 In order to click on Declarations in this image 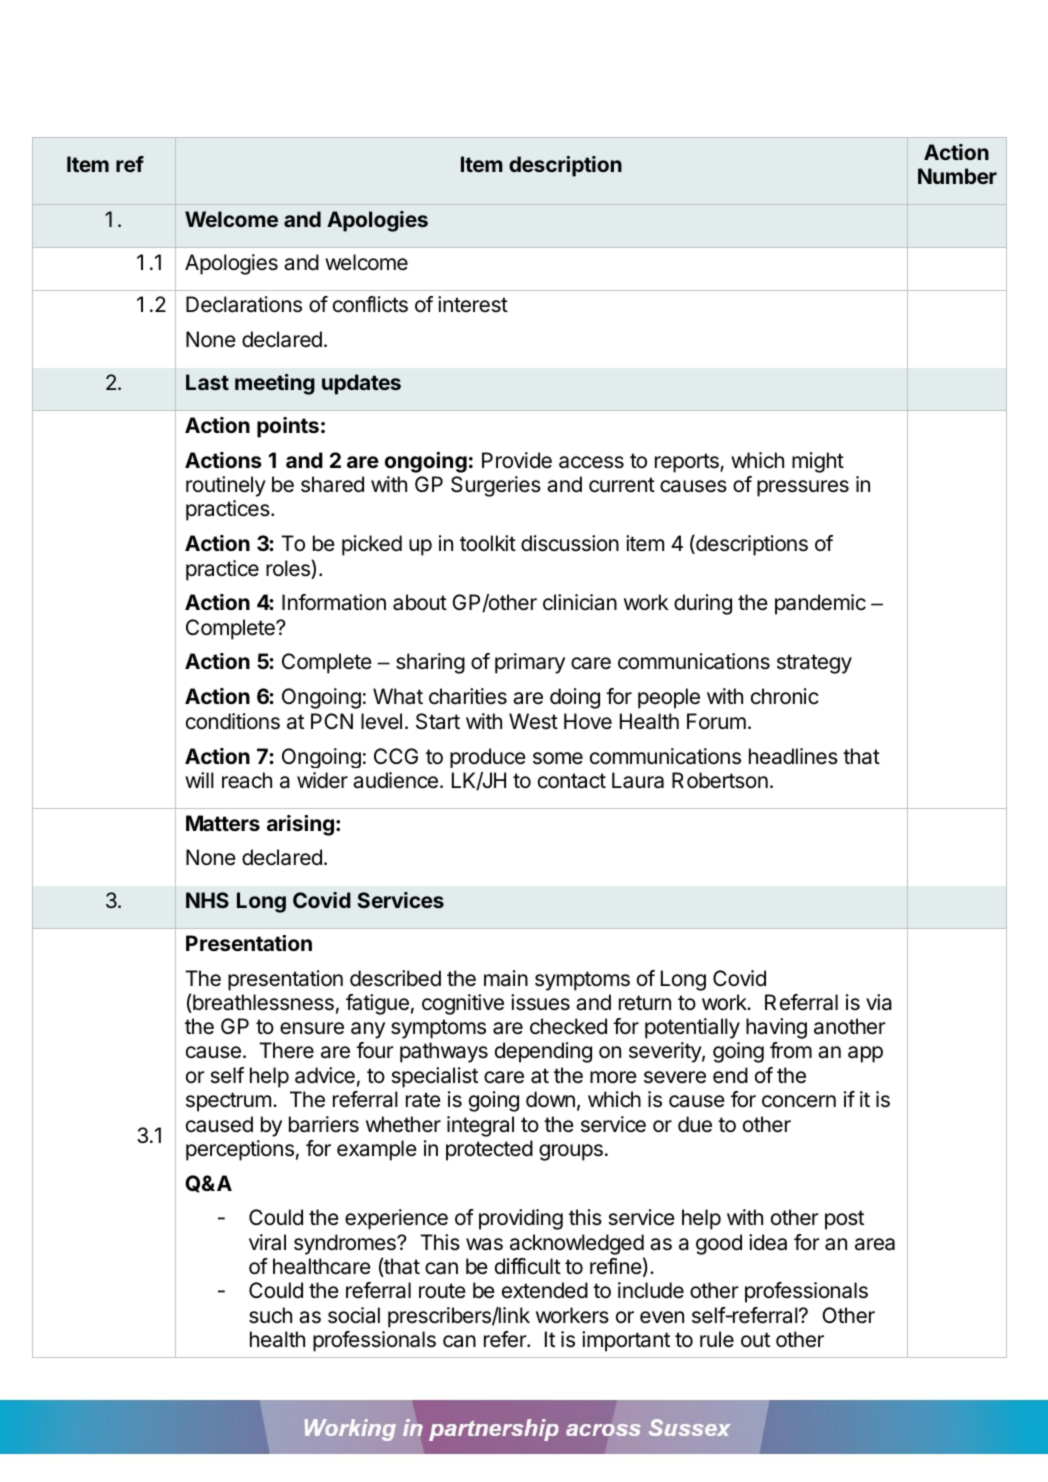, I will do `click(244, 304)`.
